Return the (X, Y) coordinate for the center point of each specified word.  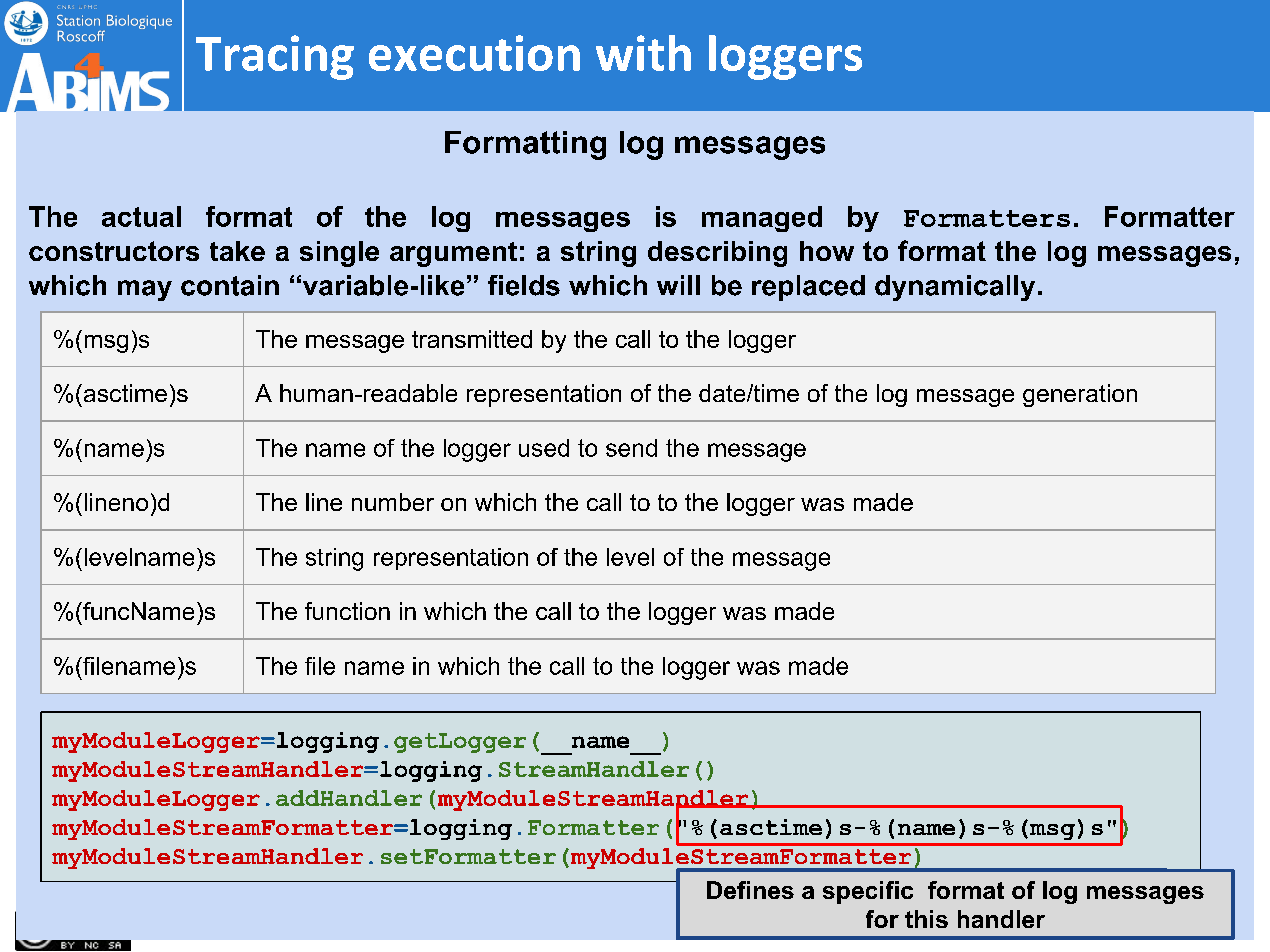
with (643, 53)
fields (524, 285)
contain (230, 285)
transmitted (472, 339)
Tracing (275, 57)
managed (762, 219)
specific (868, 892)
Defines (750, 890)
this (926, 919)
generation (1080, 395)
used (544, 448)
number (393, 502)
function (347, 611)
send (631, 448)
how (827, 251)
